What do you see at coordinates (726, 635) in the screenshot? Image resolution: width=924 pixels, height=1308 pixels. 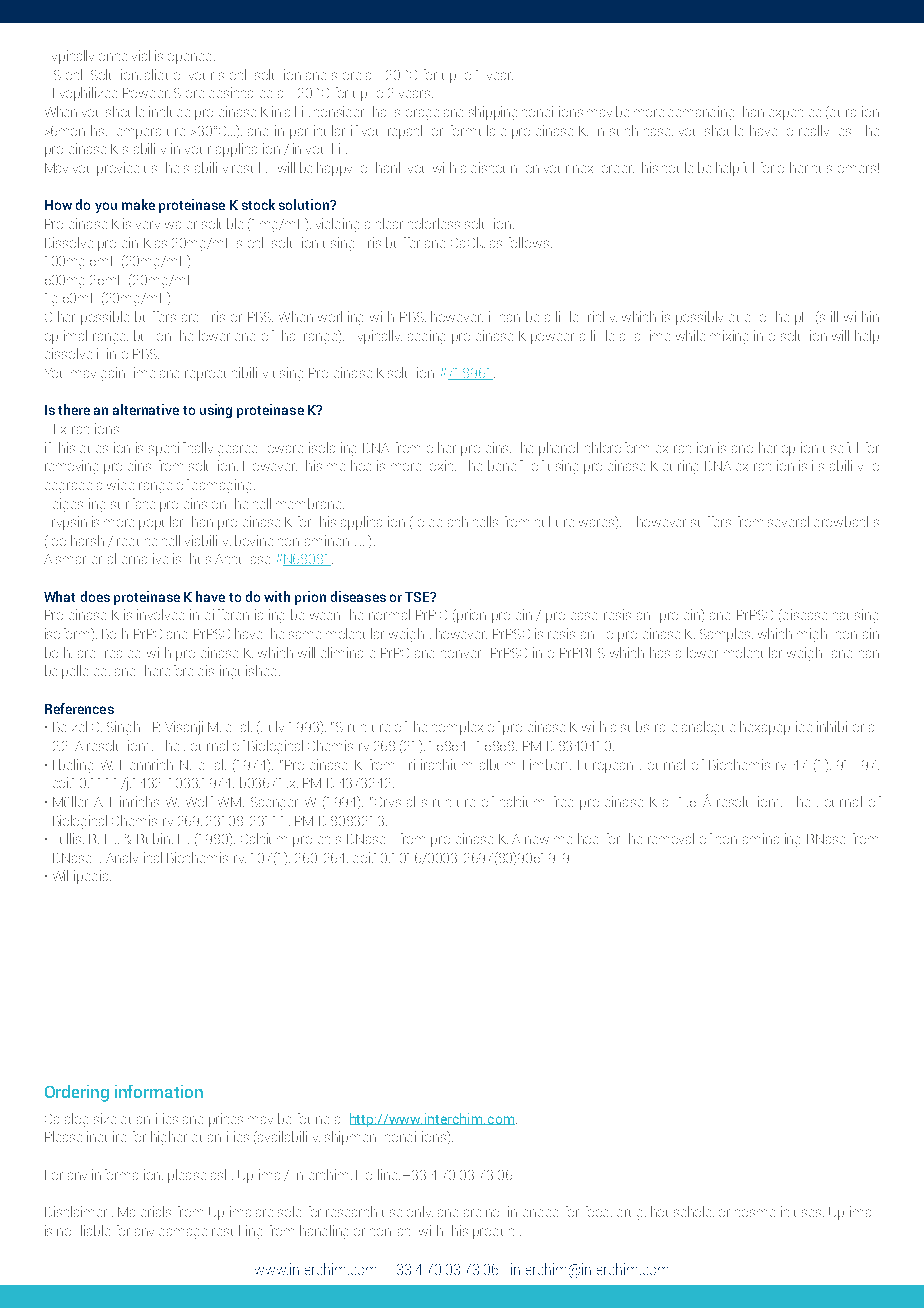 I see `Samples` at bounding box center [726, 635].
